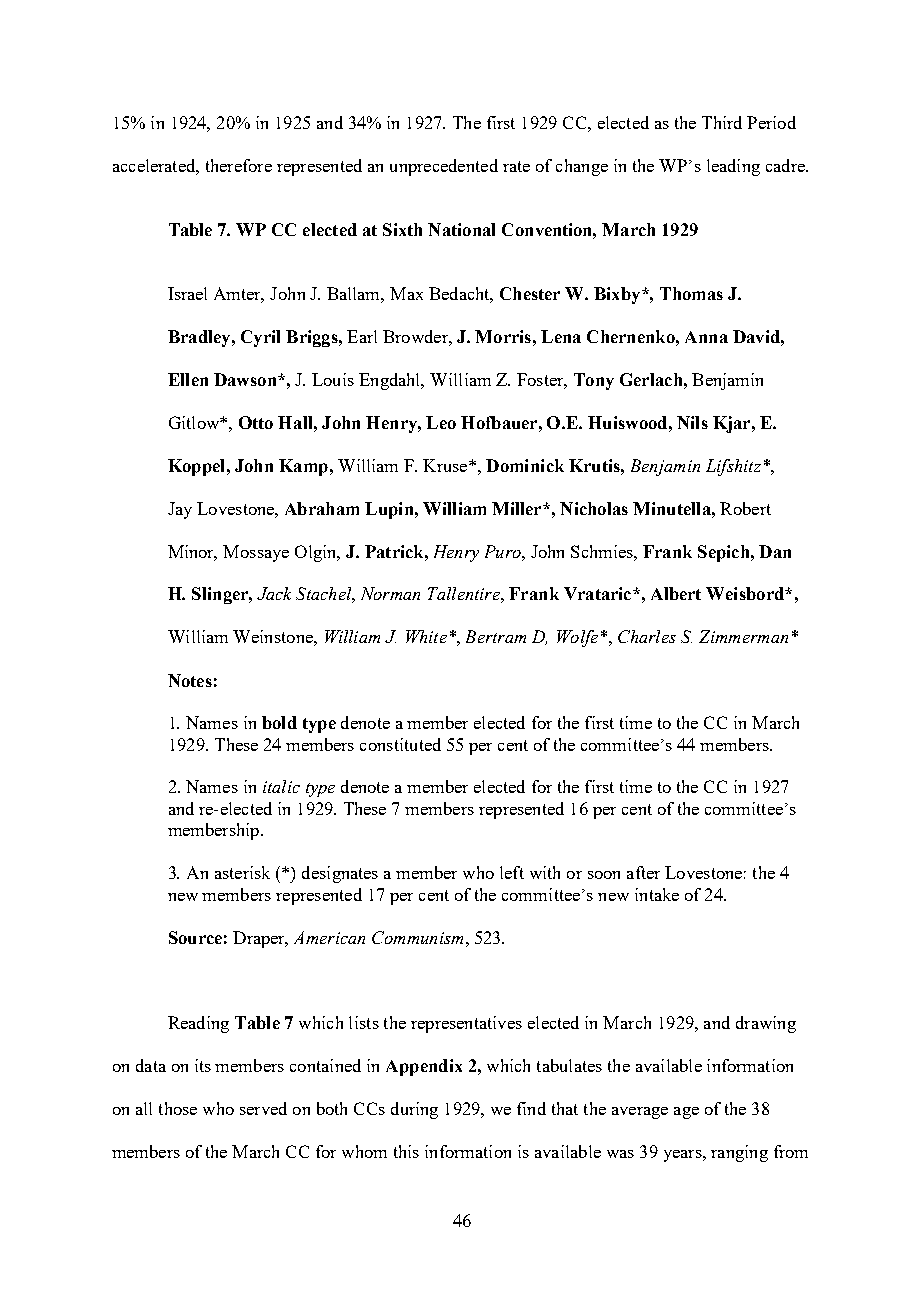 The height and width of the screenshot is (1308, 924). Describe the element at coordinates (263, 1108) in the screenshot. I see `served` at that location.
